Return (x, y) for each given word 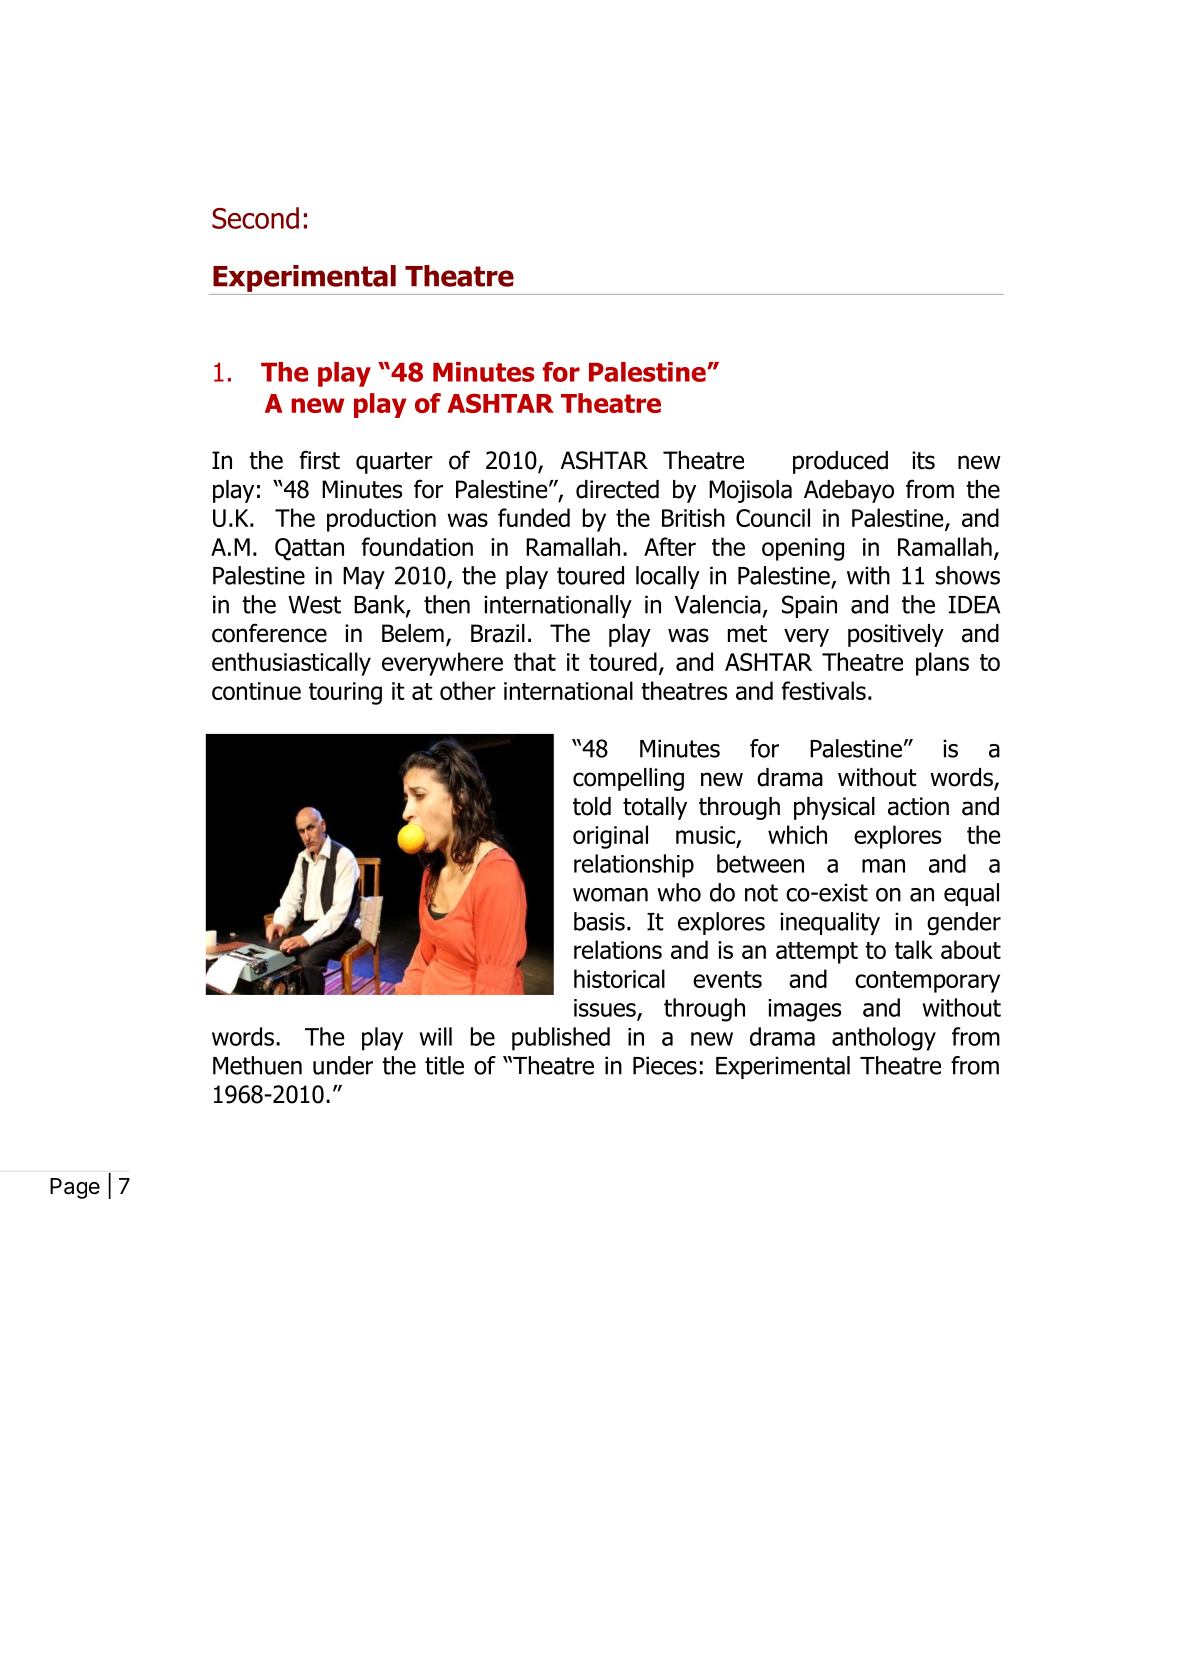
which (797, 834)
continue (256, 691)
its (923, 460)
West (314, 605)
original (610, 837)
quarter (394, 463)
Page (75, 1188)
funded (534, 517)
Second (255, 218)
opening (803, 549)
